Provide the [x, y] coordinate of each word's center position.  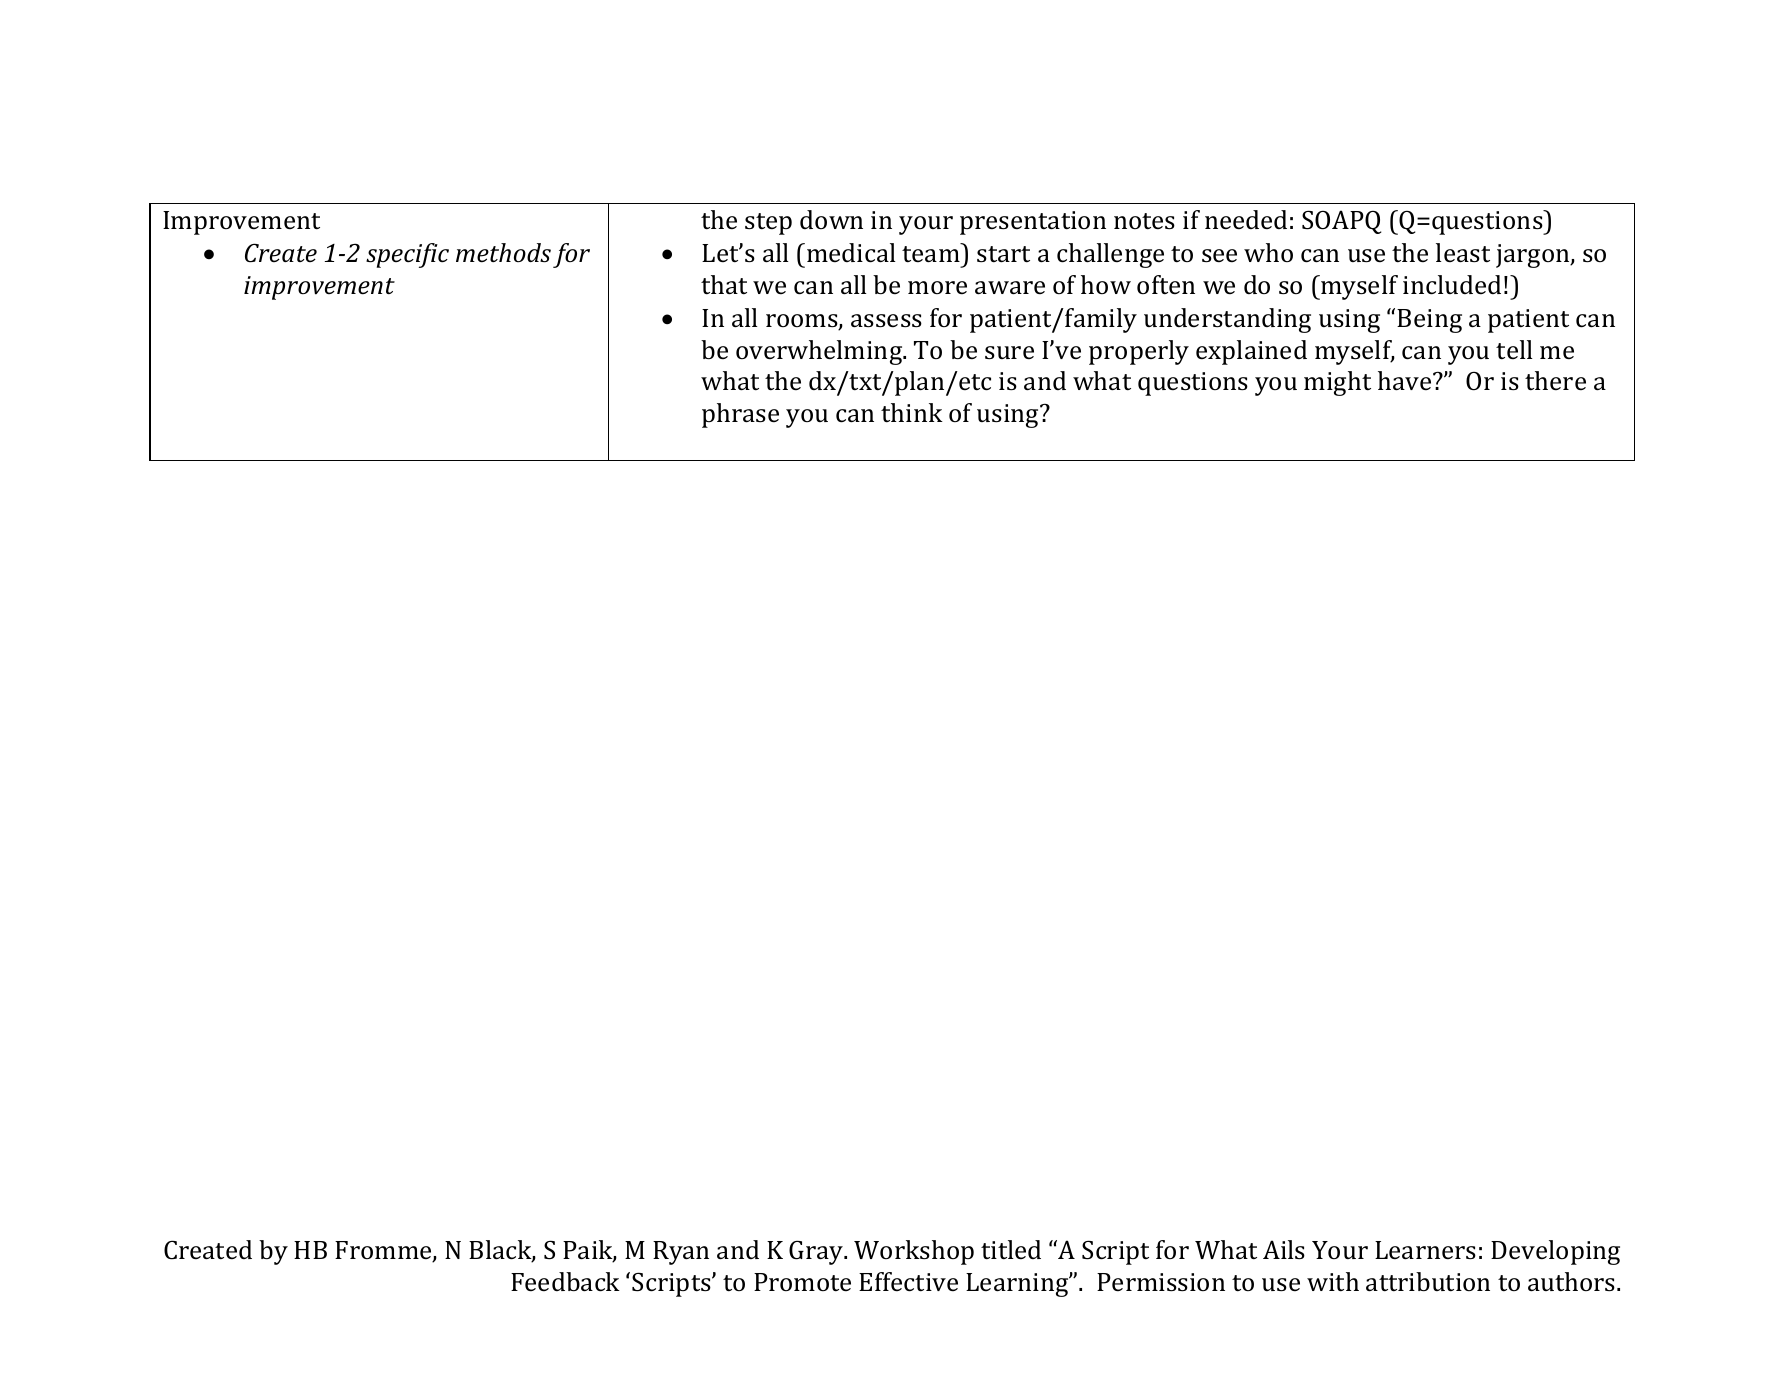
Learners [1425, 1250]
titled [1011, 1250]
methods [503, 253]
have [1406, 381]
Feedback [565, 1282]
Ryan [681, 1253]
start [1003, 254]
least [1463, 253]
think [912, 413]
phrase [740, 415]
